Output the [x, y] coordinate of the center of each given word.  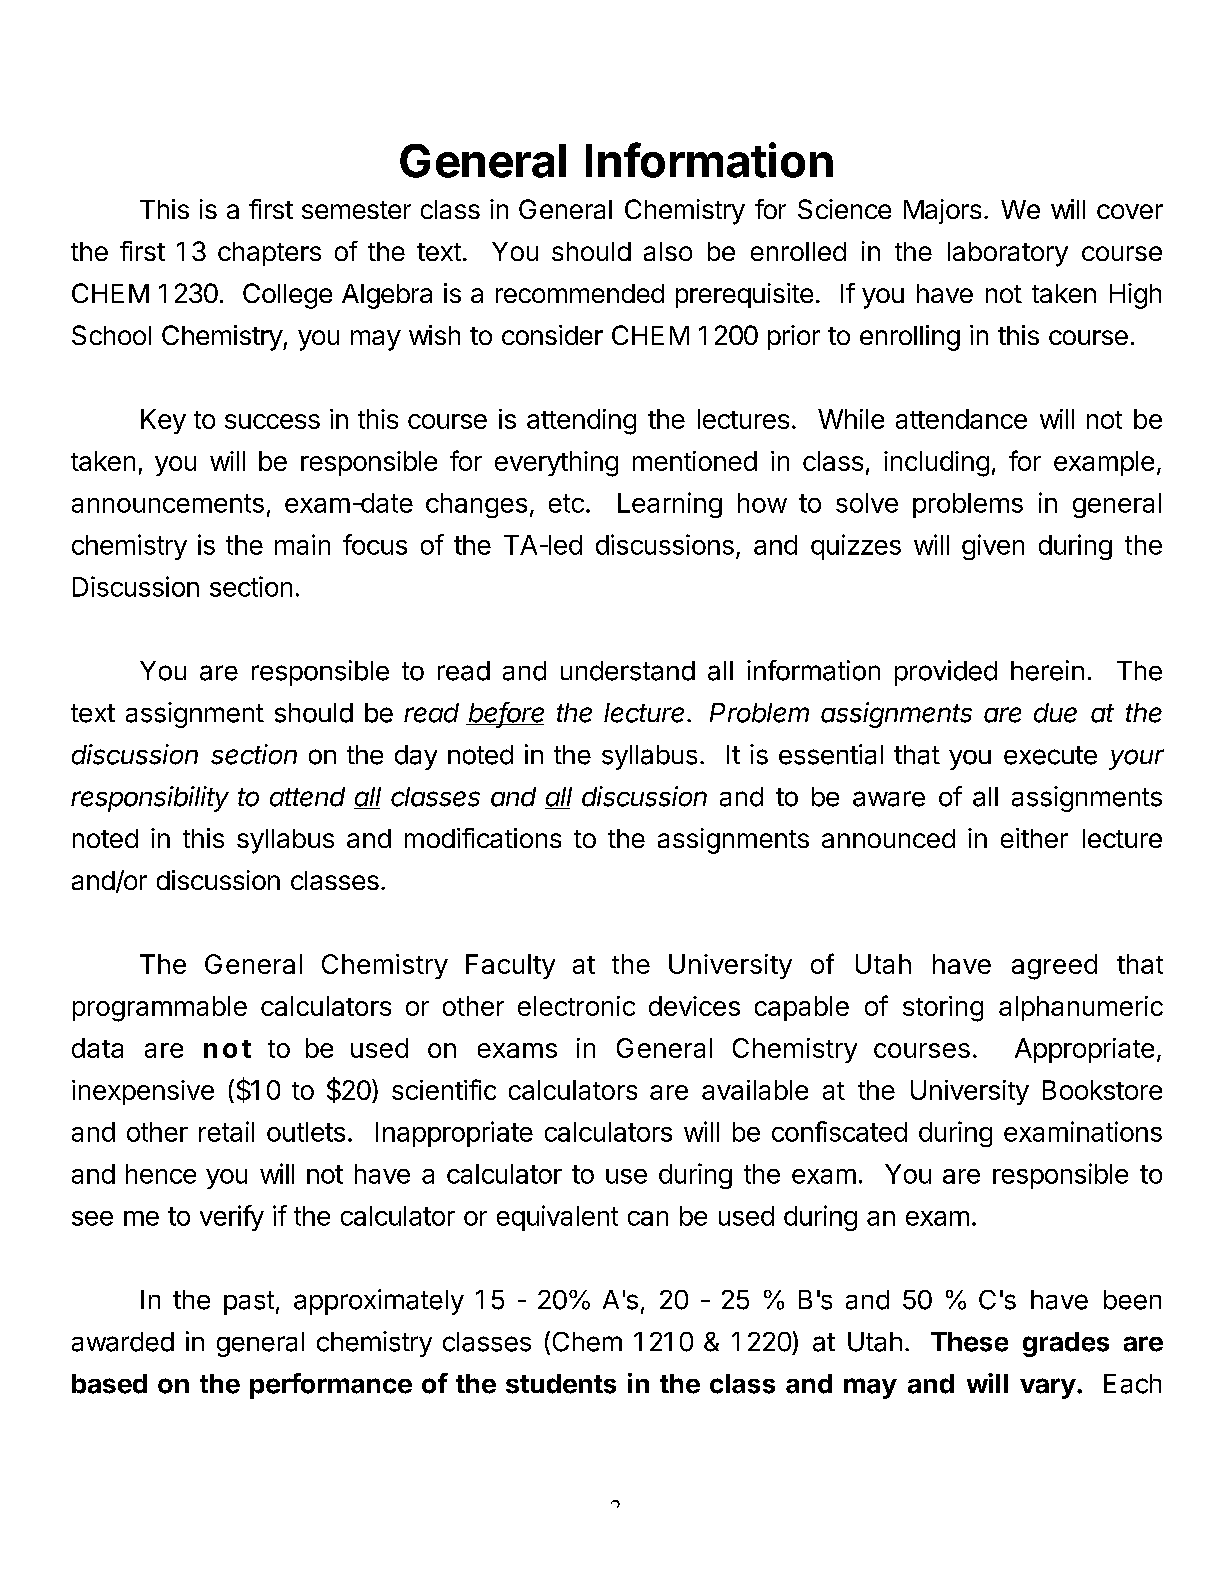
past [249, 1303]
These [969, 1342]
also [668, 251]
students [561, 1384]
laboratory [1008, 254]
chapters [269, 254]
